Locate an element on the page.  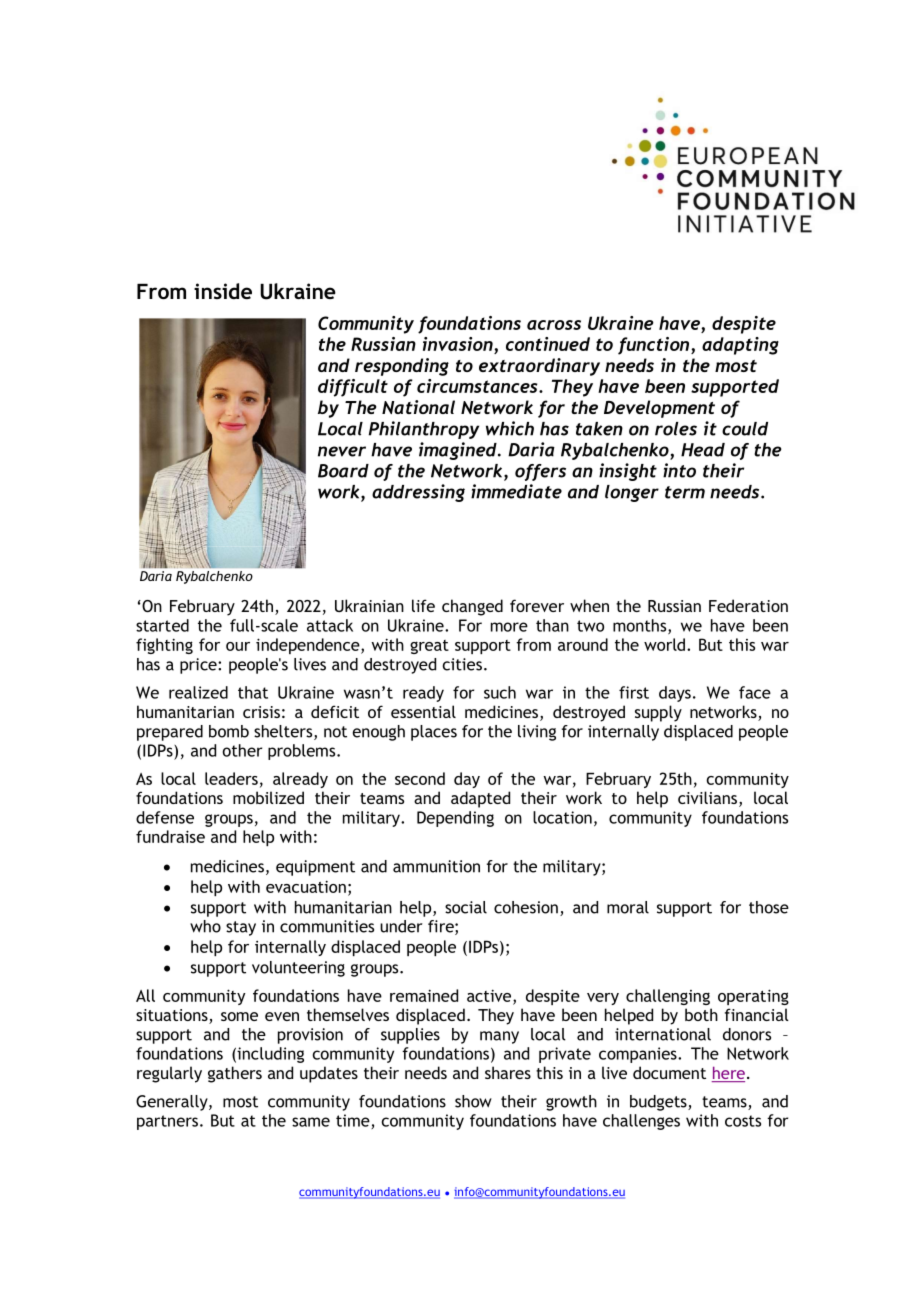
function is located at coordinates (655, 346).
